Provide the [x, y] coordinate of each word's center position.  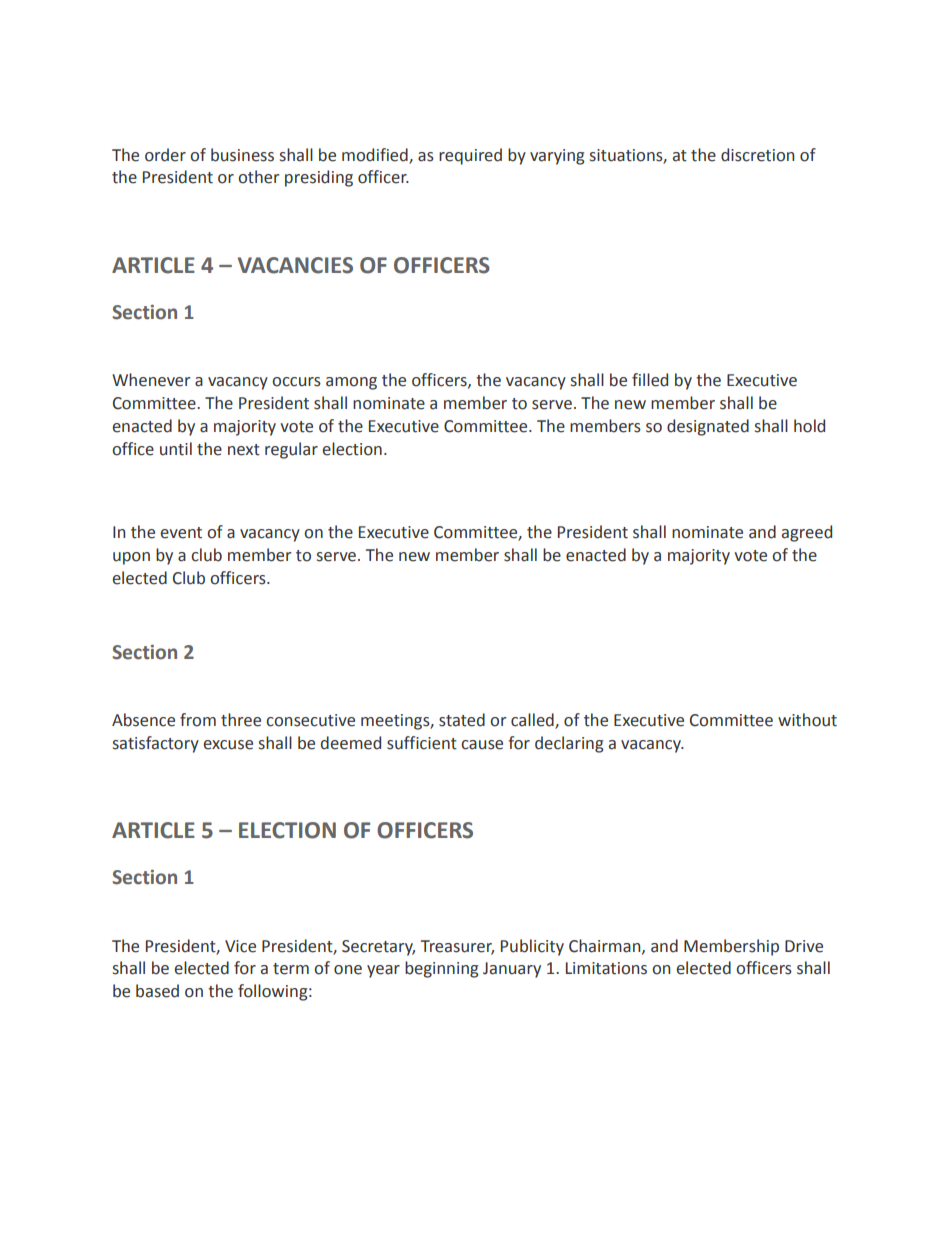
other [258, 177]
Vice [240, 946]
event [181, 533]
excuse [228, 745]
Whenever [151, 380]
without [807, 720]
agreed [807, 533]
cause [482, 745]
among [351, 383]
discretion [757, 155]
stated [462, 720]
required [470, 156]
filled [650, 380]
